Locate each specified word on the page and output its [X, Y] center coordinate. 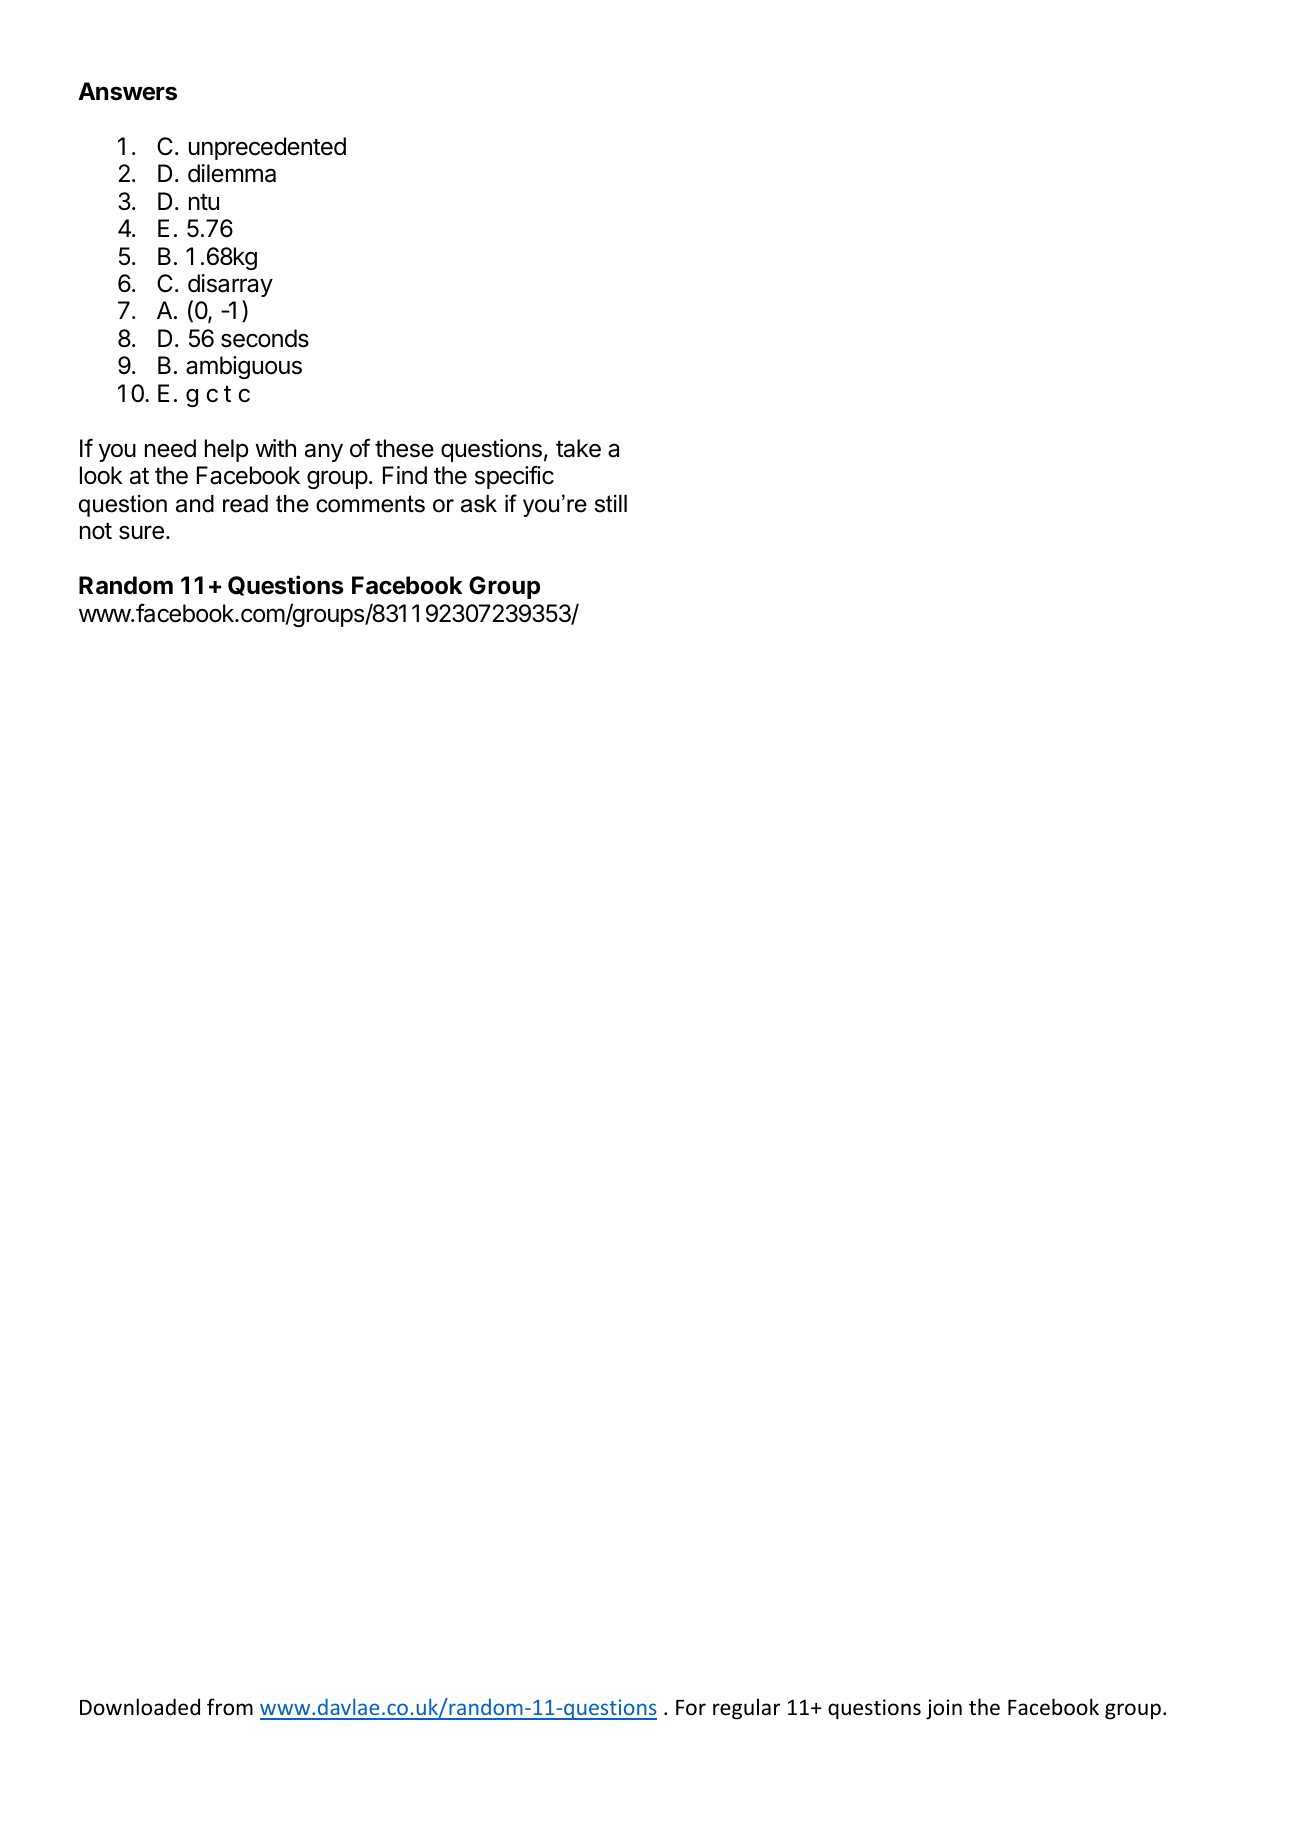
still [611, 504]
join [944, 1709]
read [245, 504]
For [691, 1707]
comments [370, 504]
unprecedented [267, 148]
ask [479, 504]
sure [141, 532]
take [578, 448]
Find [405, 475]
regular [746, 1709]
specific [514, 477]
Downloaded [140, 1707]
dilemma [232, 173]
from [230, 1707]
